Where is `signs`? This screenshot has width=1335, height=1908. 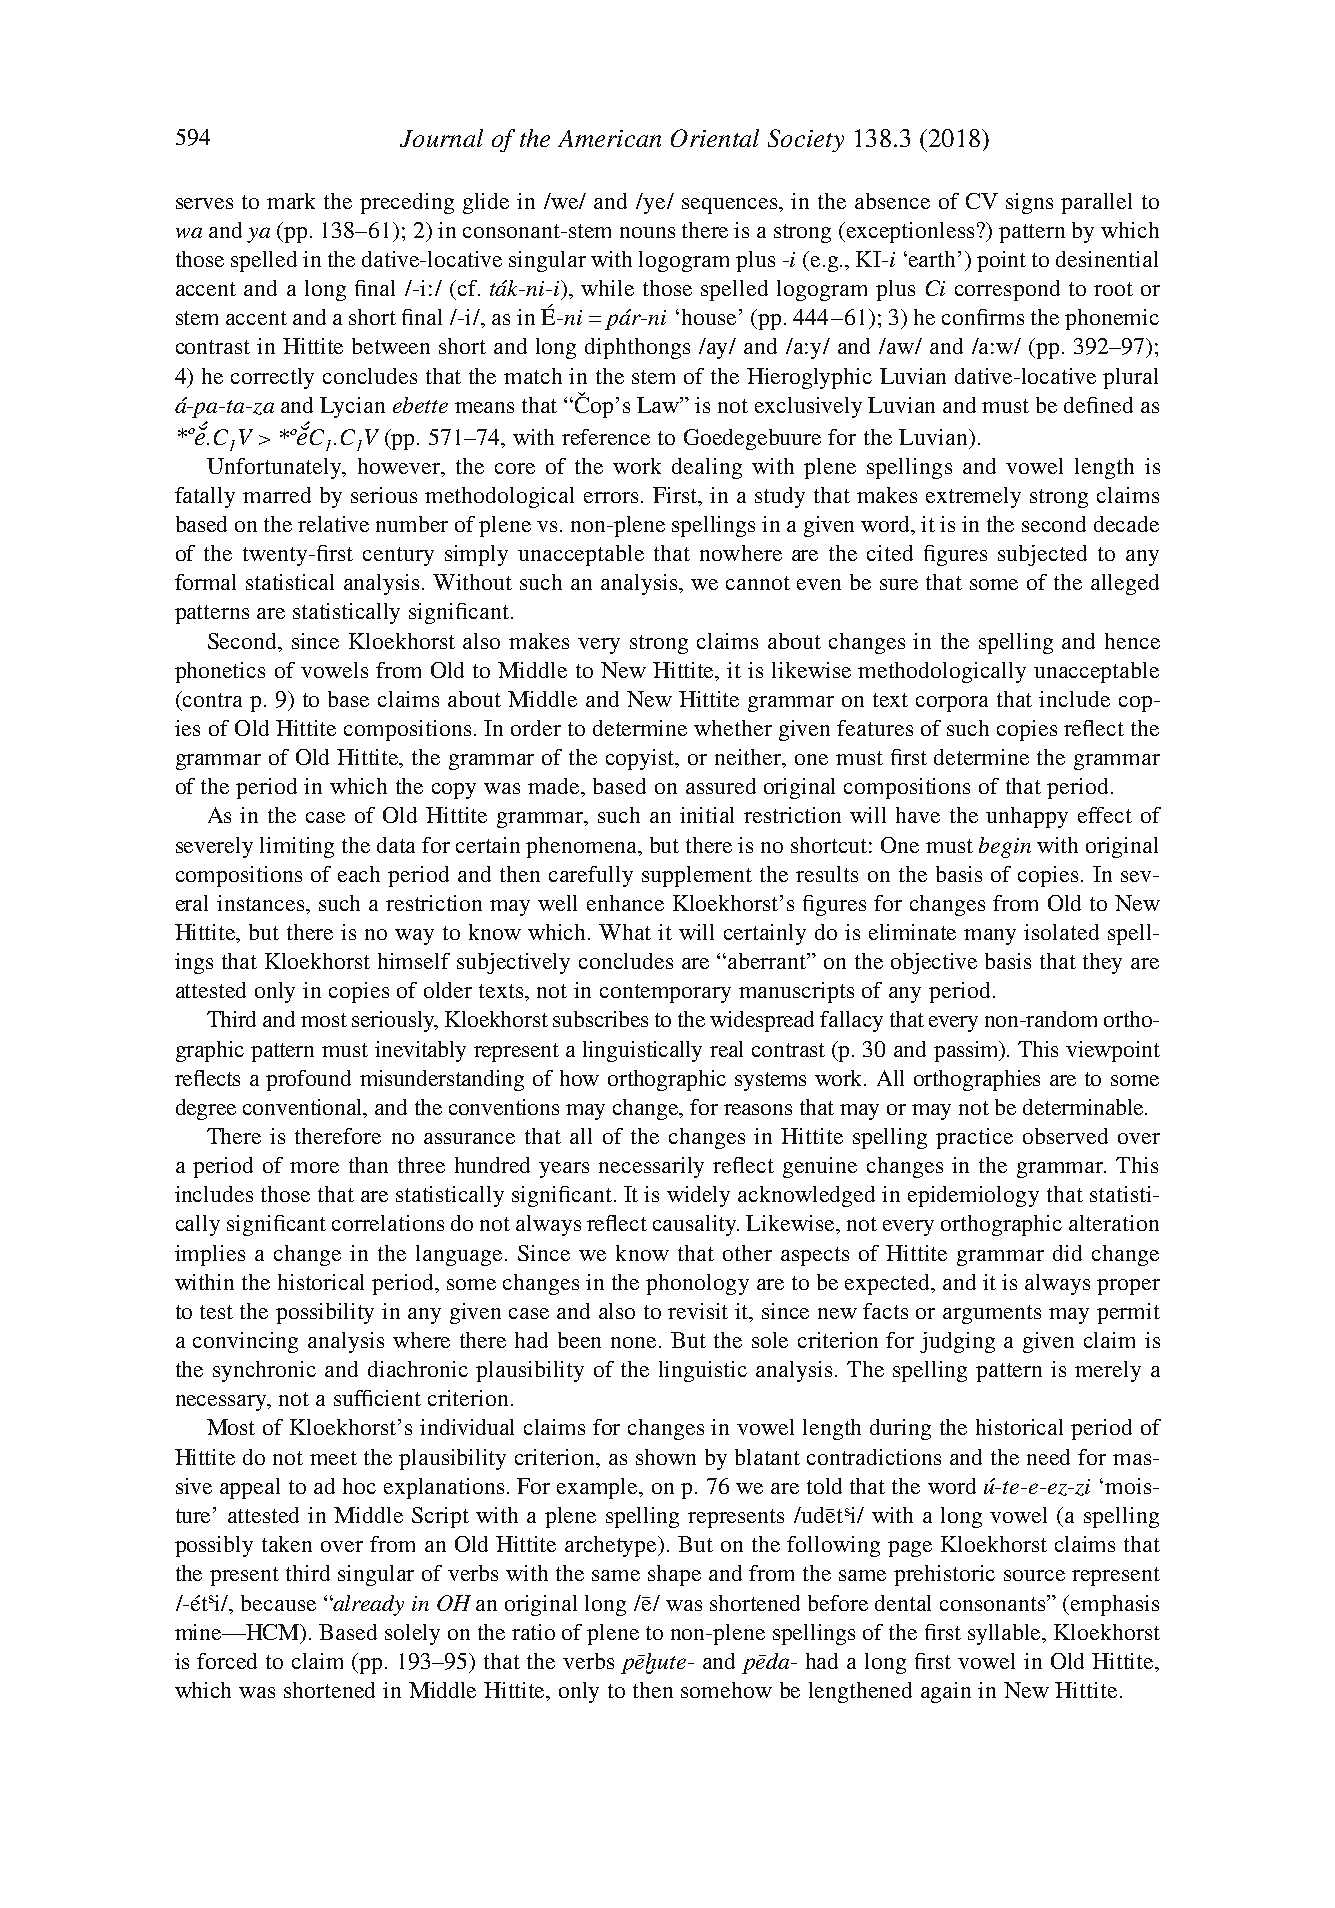
signs is located at coordinates (1029, 203).
